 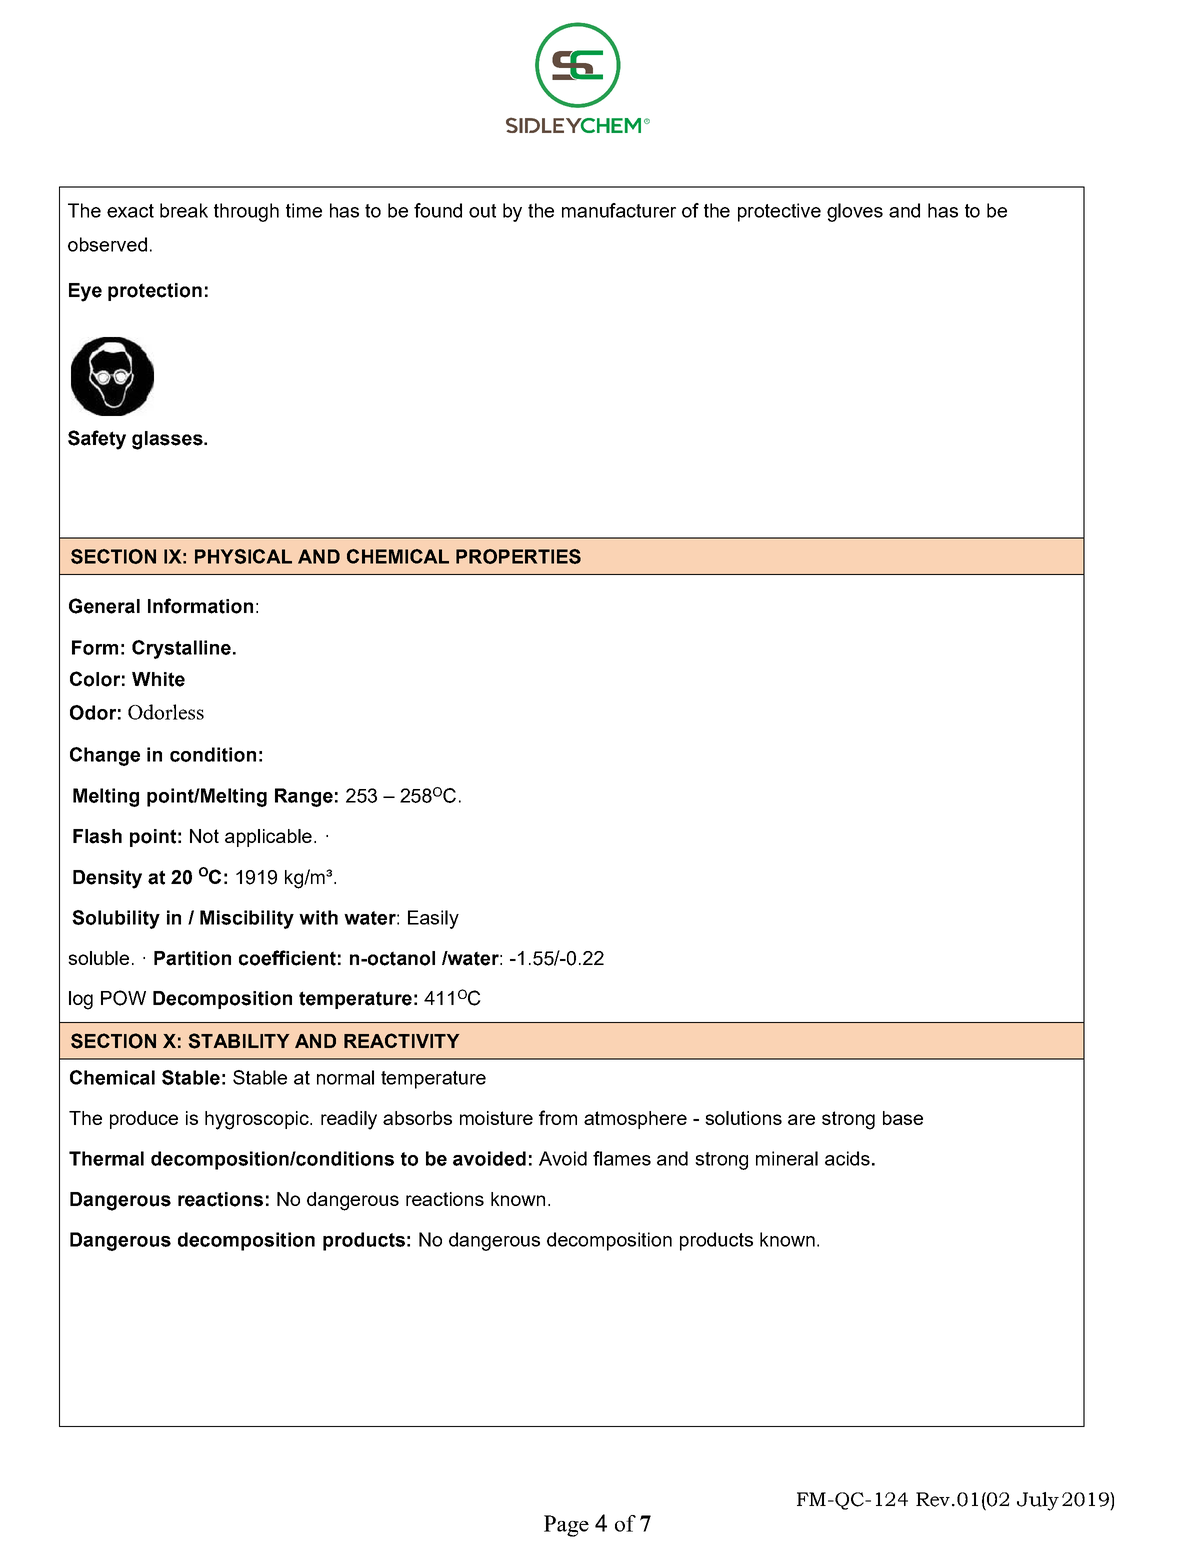 What do you see at coordinates (204, 836) in the screenshot?
I see `Not` at bounding box center [204, 836].
